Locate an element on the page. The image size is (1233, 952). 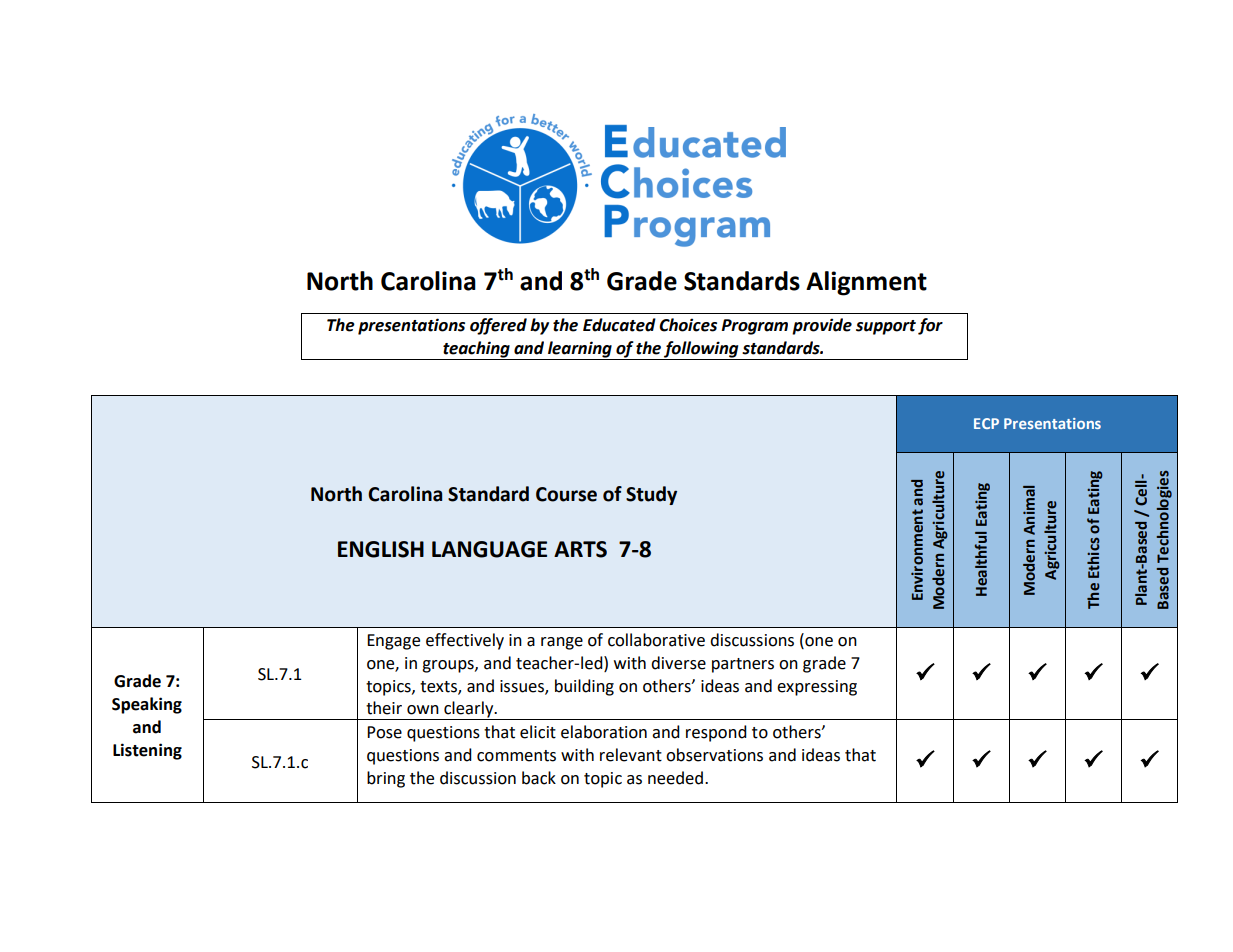
Educated is located at coordinates (619, 325).
